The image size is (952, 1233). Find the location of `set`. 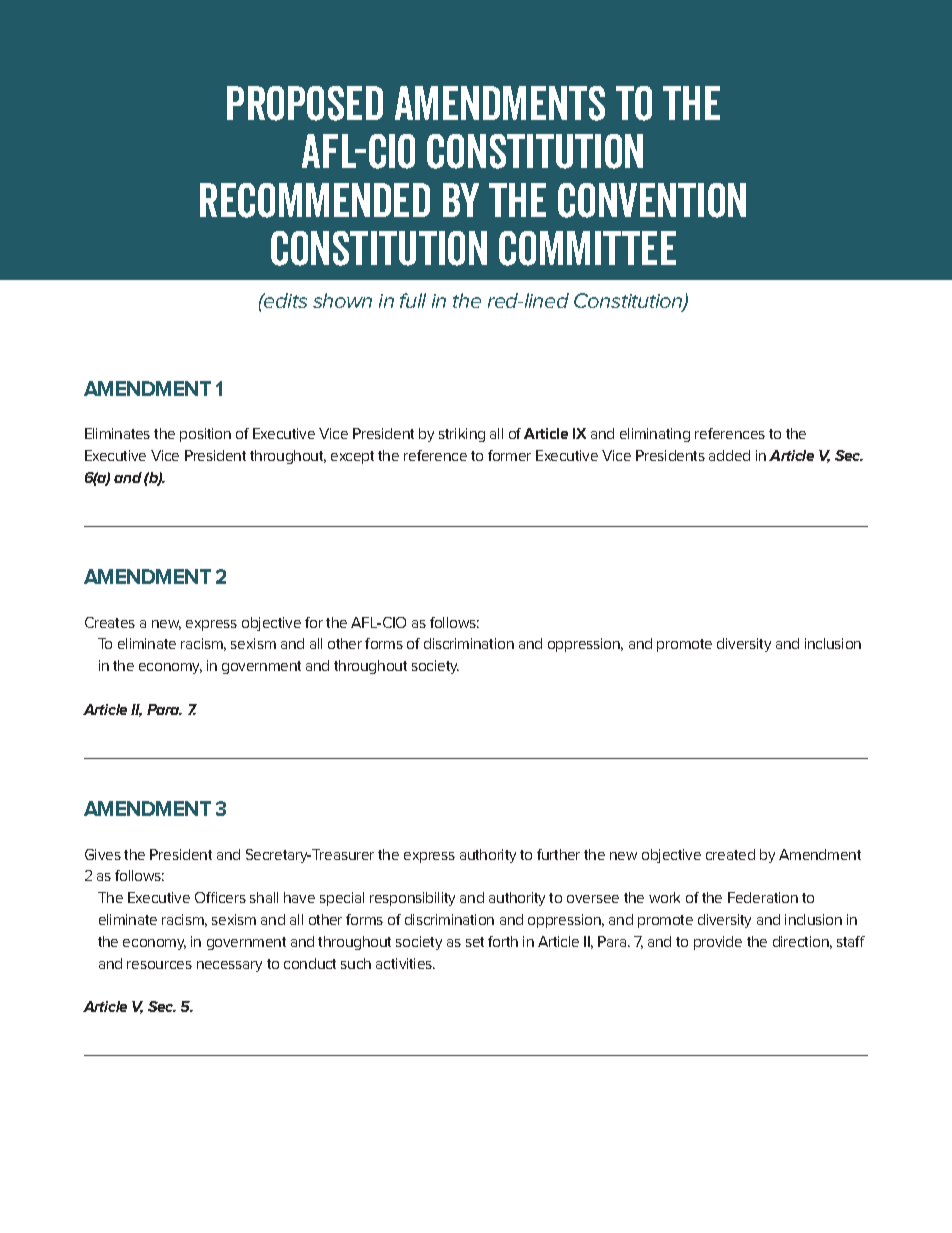

set is located at coordinates (475, 942).
